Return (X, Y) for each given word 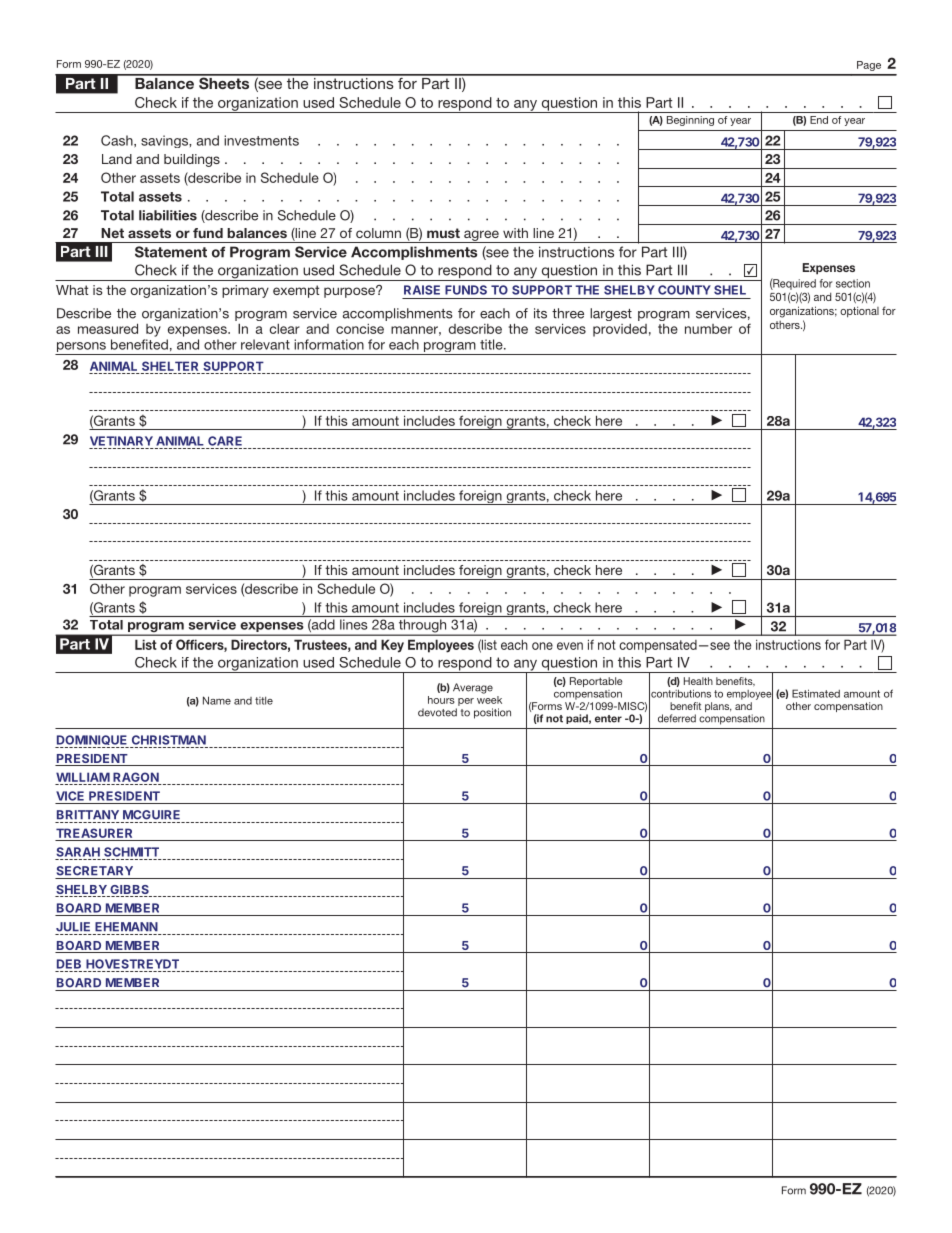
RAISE (422, 290)
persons (81, 348)
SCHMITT (131, 852)
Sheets (224, 82)
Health (698, 681)
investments (261, 140)
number (708, 329)
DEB (69, 964)
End (819, 120)
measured (108, 328)
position (492, 713)
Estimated (816, 693)
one (542, 646)
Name (217, 700)
